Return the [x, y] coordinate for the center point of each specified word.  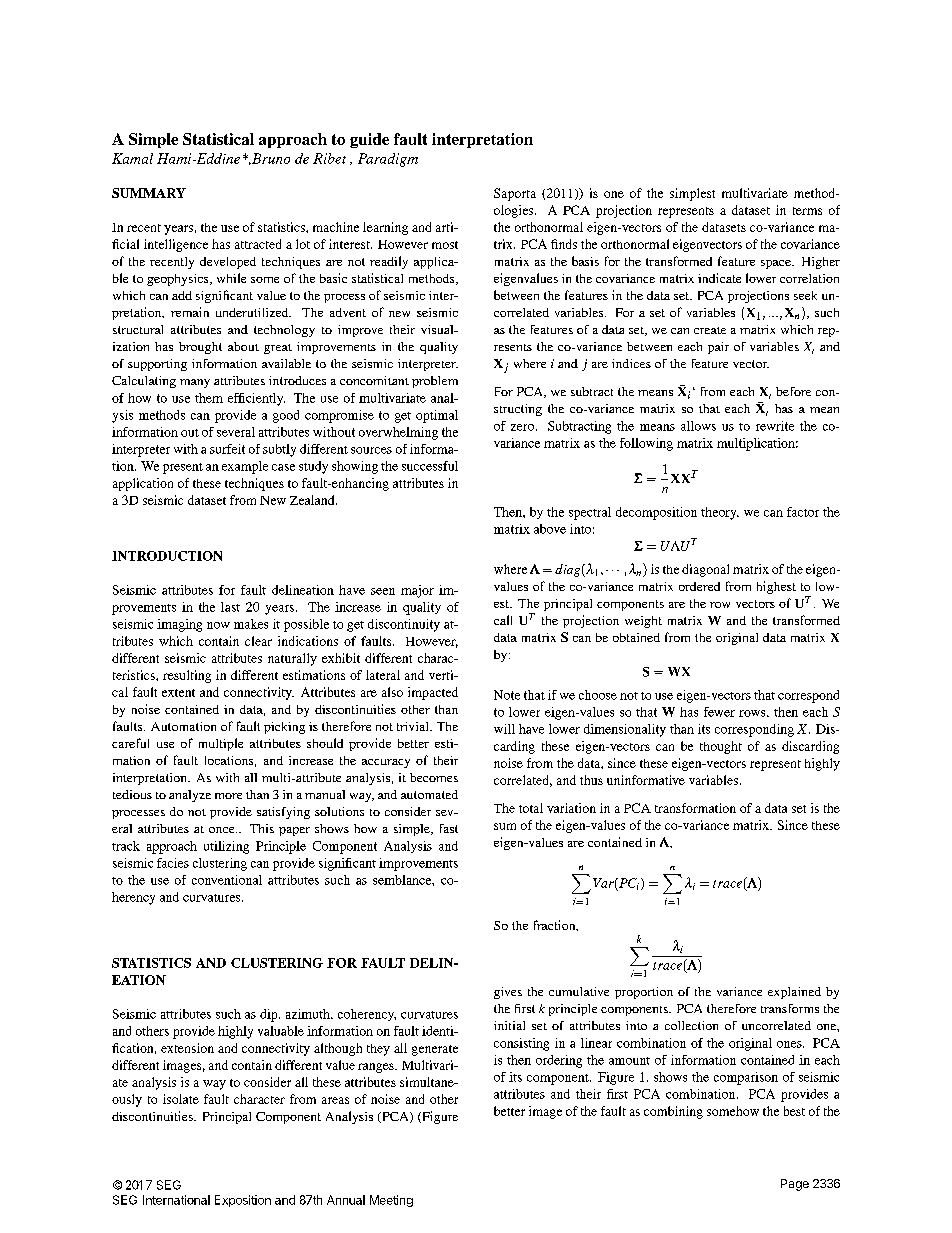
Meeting [391, 1201]
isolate [181, 1099]
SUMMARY [149, 193]
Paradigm [388, 160]
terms [807, 211]
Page [795, 1185]
